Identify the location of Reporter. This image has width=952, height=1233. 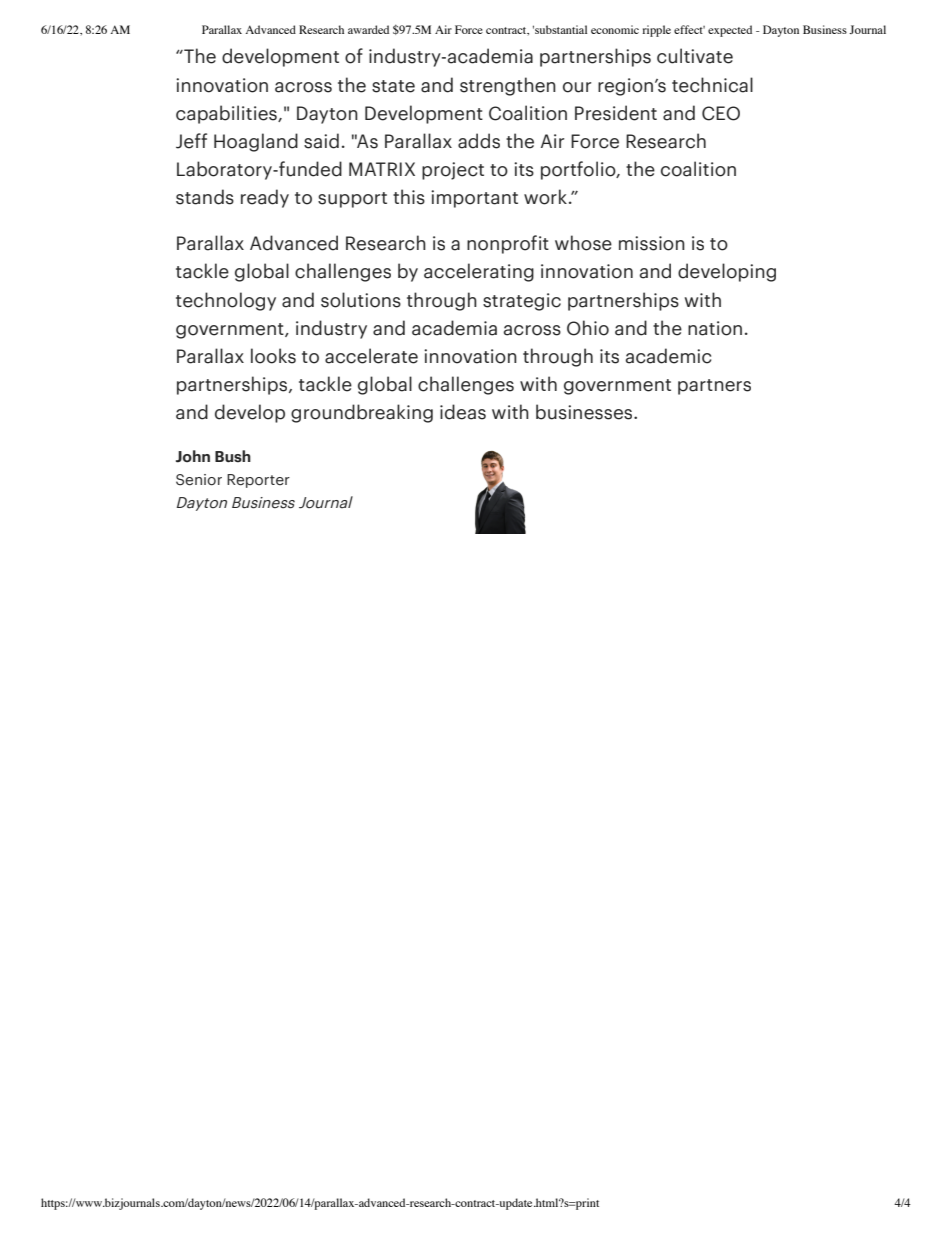
(258, 481).
